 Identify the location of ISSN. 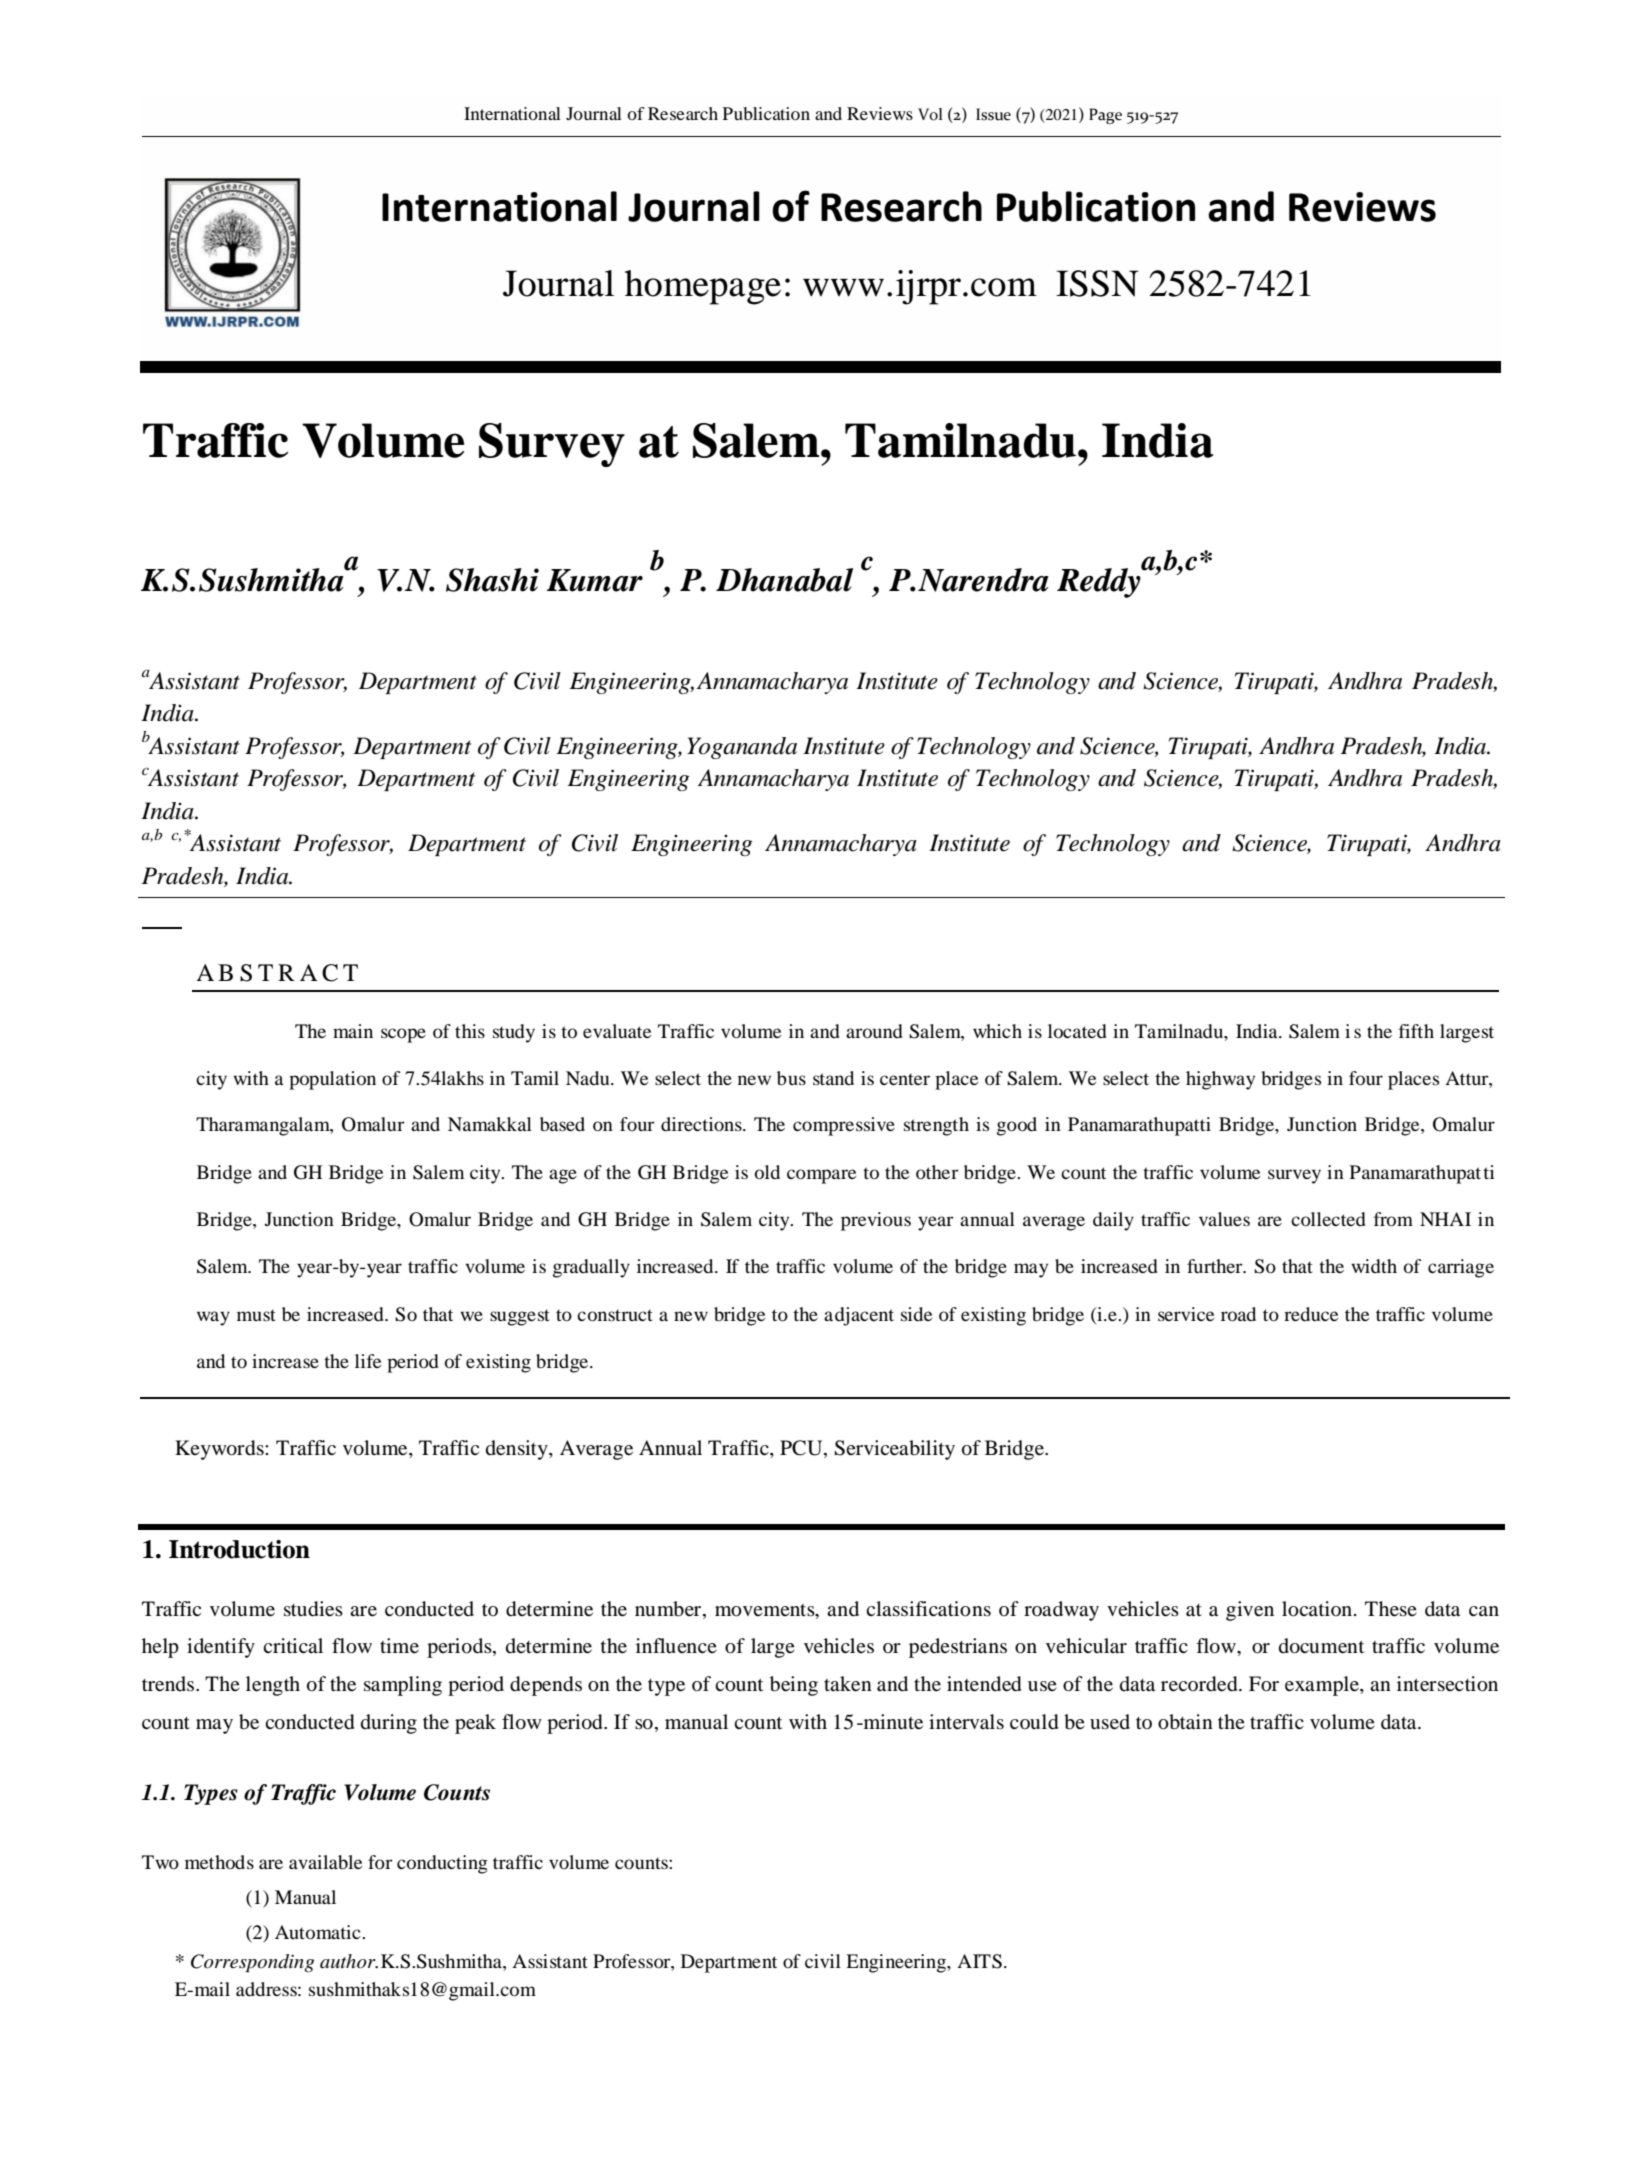
(1097, 283).
